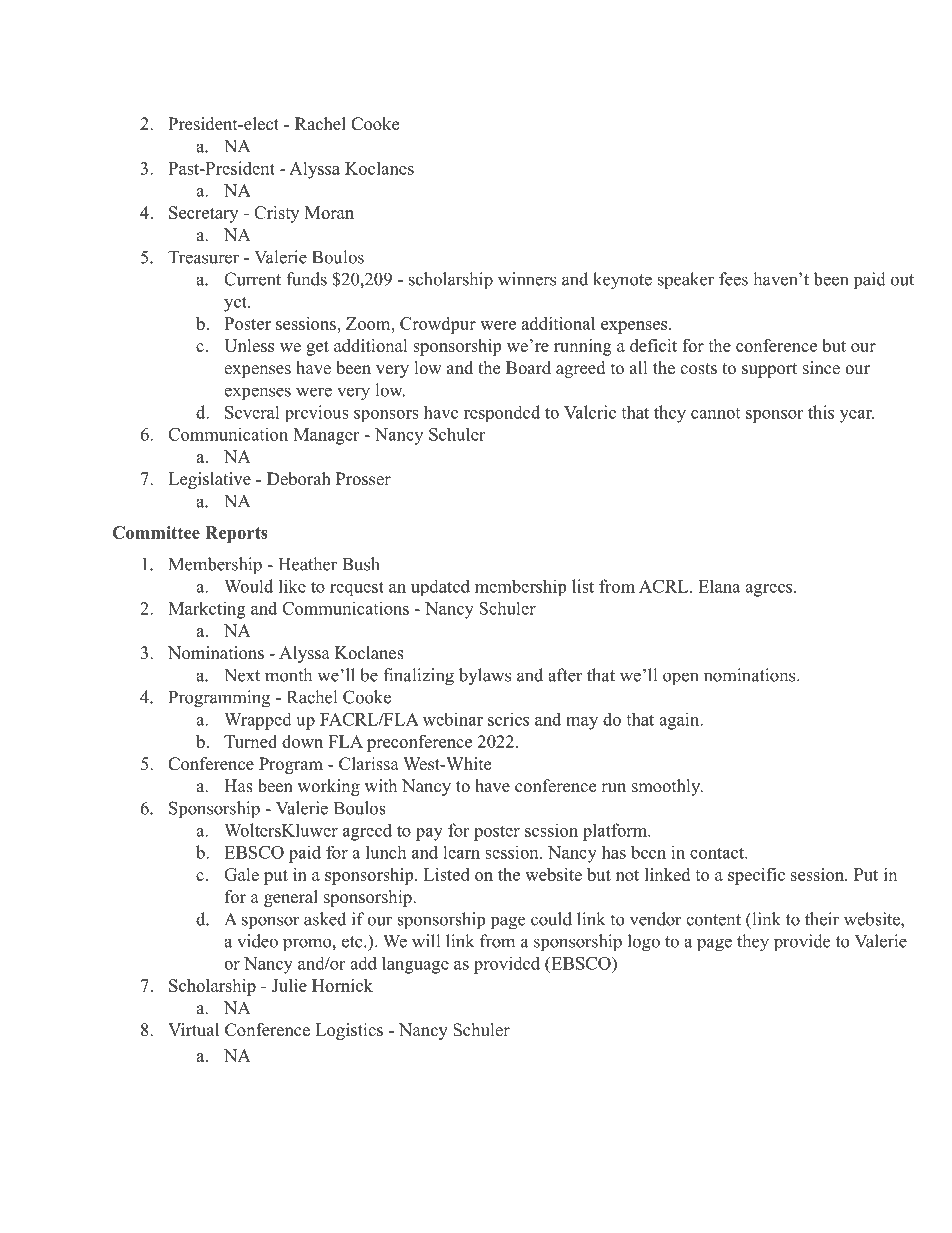 Image resolution: width=952 pixels, height=1233 pixels. What do you see at coordinates (527, 279) in the page?
I see `winners` at bounding box center [527, 279].
